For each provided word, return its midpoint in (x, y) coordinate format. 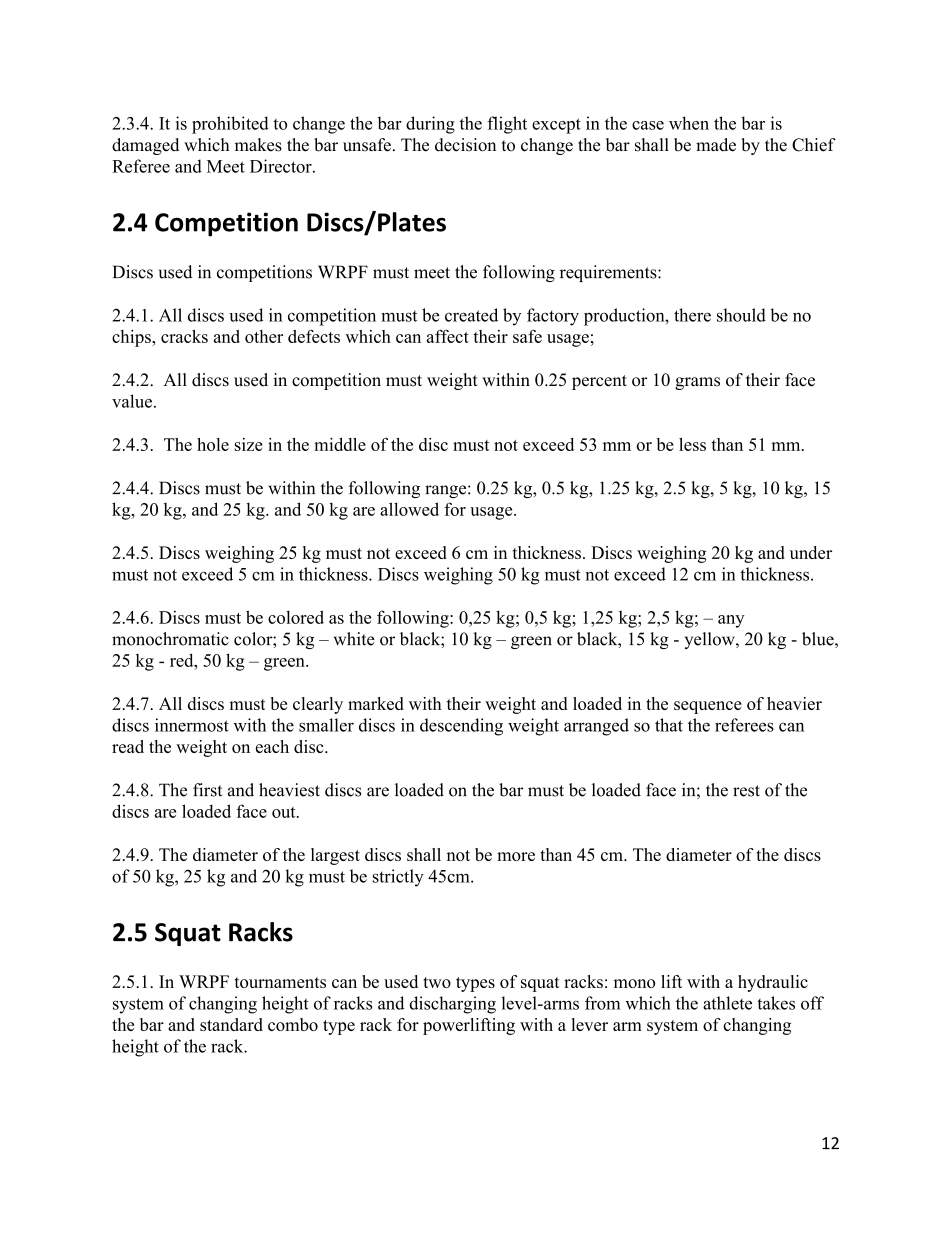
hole (213, 444)
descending (461, 727)
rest (746, 791)
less (692, 444)
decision (465, 145)
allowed (409, 509)
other (264, 336)
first (207, 790)
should (741, 315)
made (716, 145)
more (516, 856)
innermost (192, 725)
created (471, 315)
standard (231, 1024)
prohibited (230, 125)
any (731, 621)
